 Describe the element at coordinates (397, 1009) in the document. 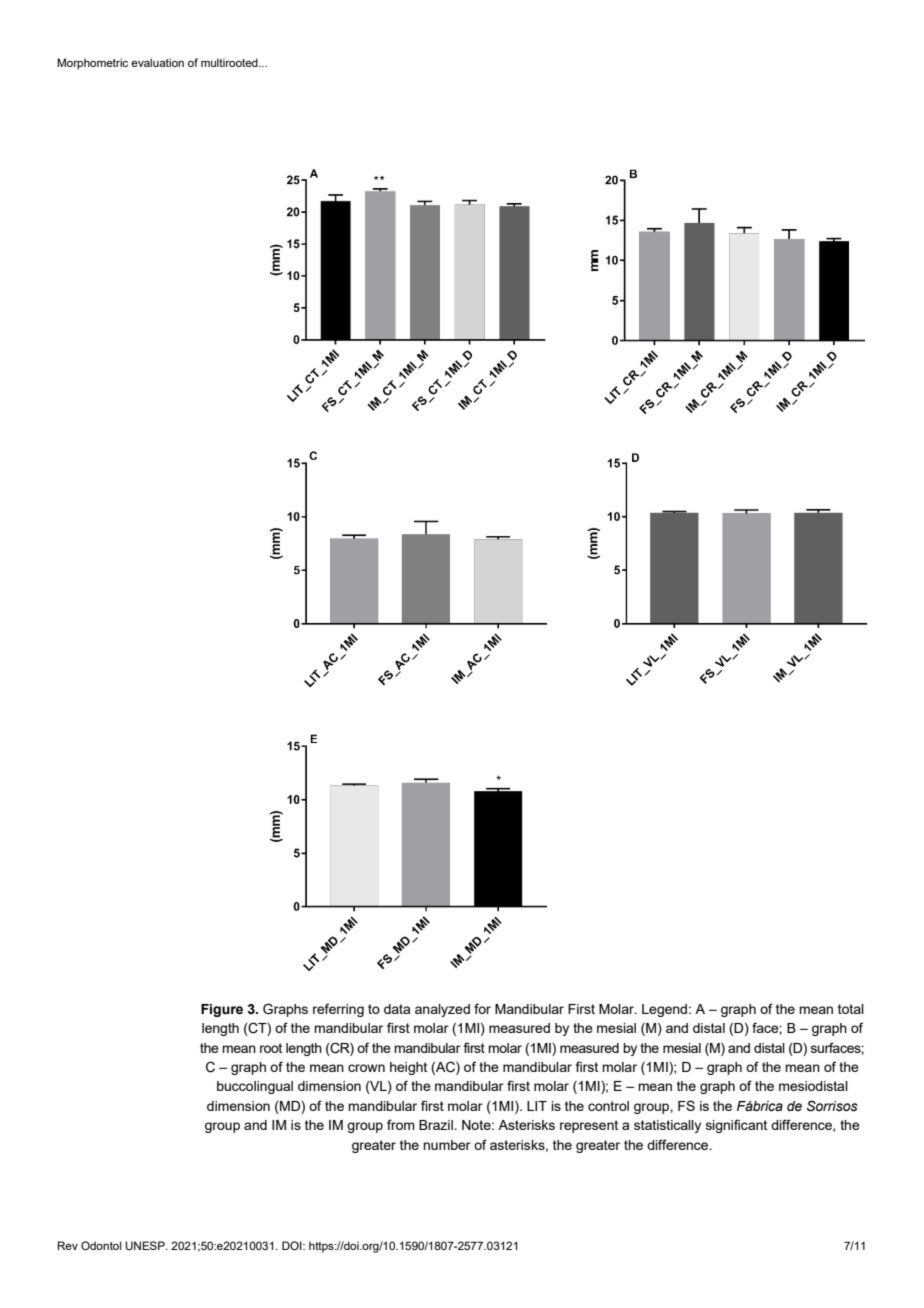

I see `data` at that location.
